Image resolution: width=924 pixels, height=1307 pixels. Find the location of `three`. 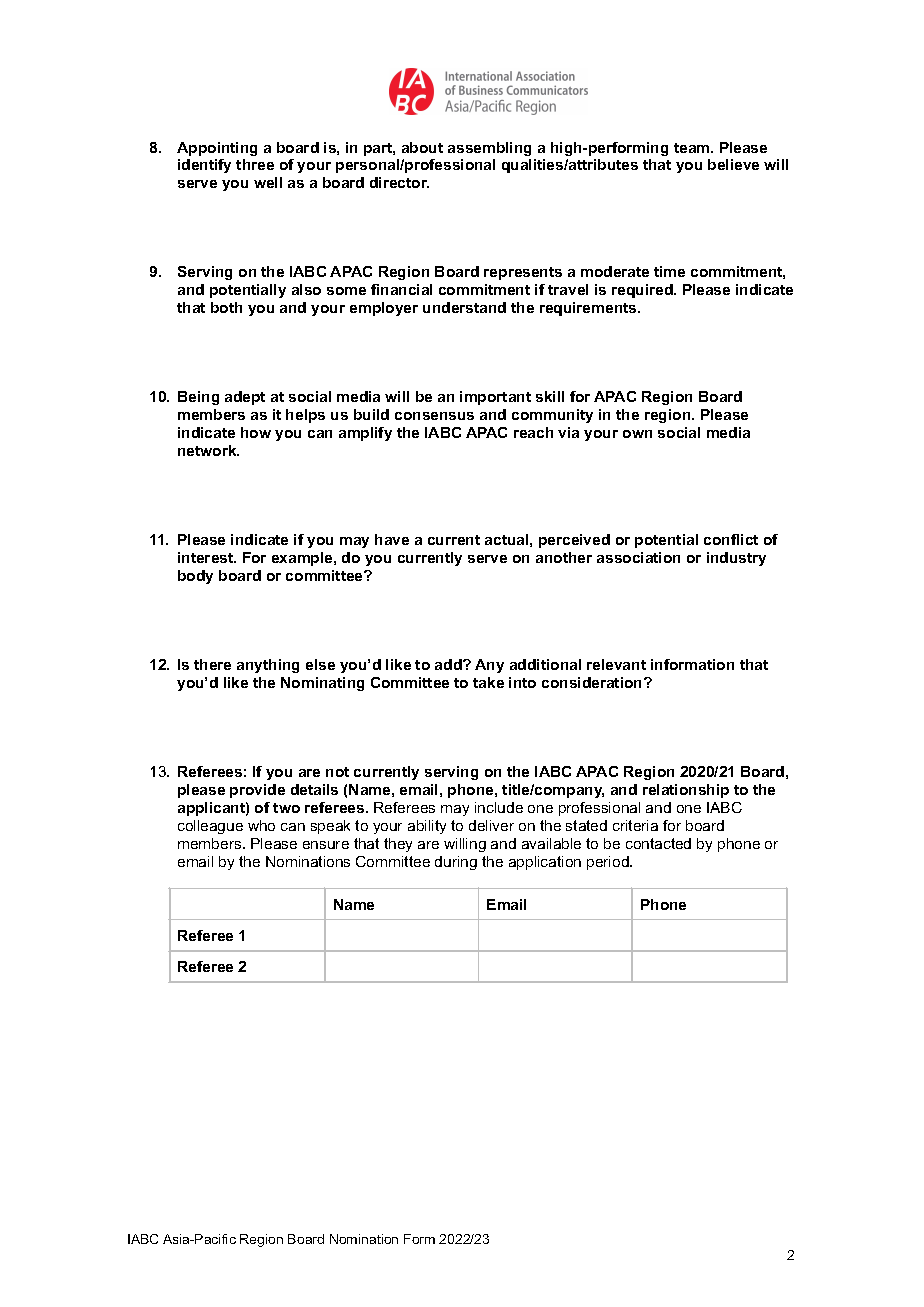

three is located at coordinates (255, 164).
